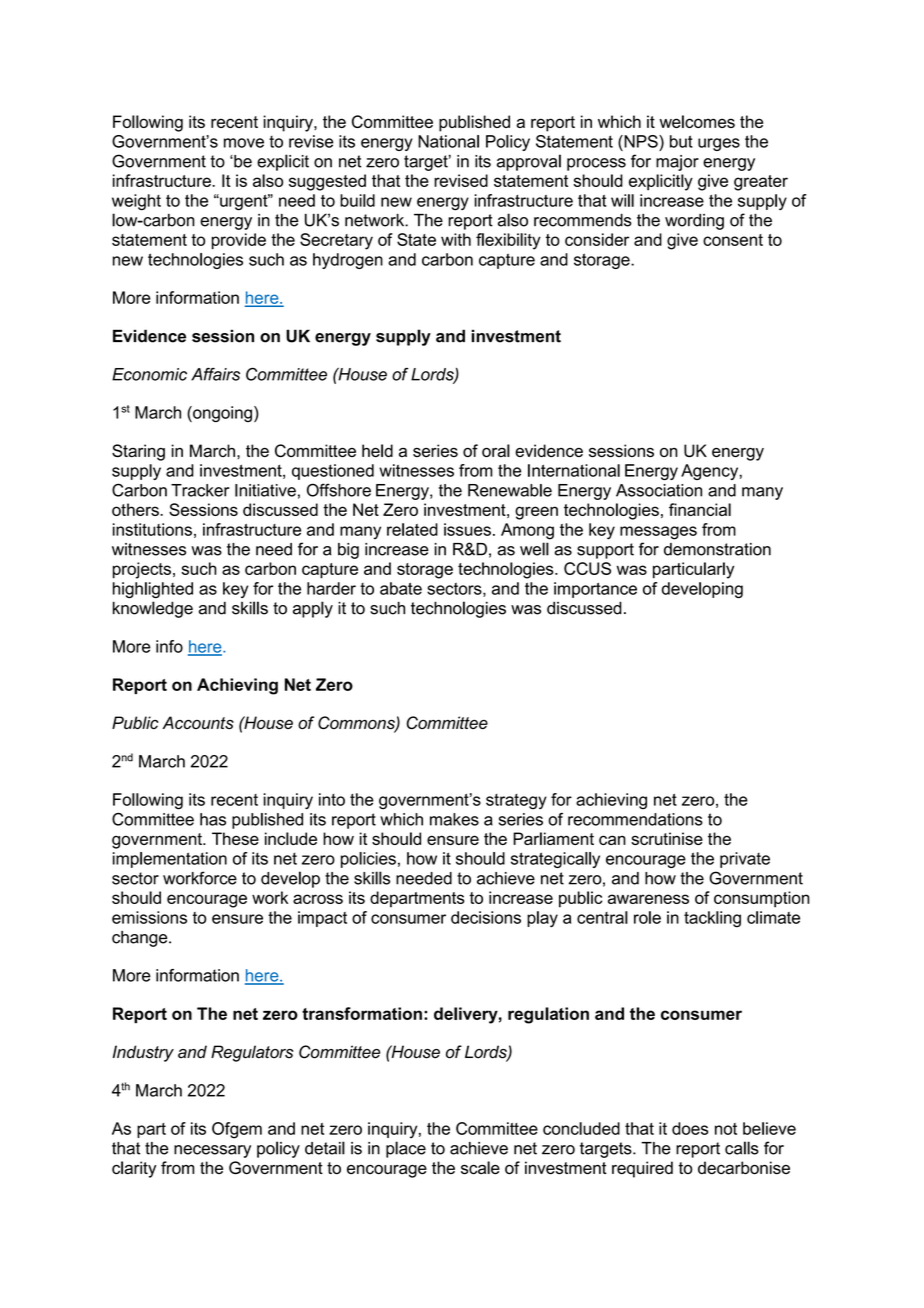 This image has width=924, height=1308. What do you see at coordinates (454, 819) in the image?
I see `makes` at bounding box center [454, 819].
